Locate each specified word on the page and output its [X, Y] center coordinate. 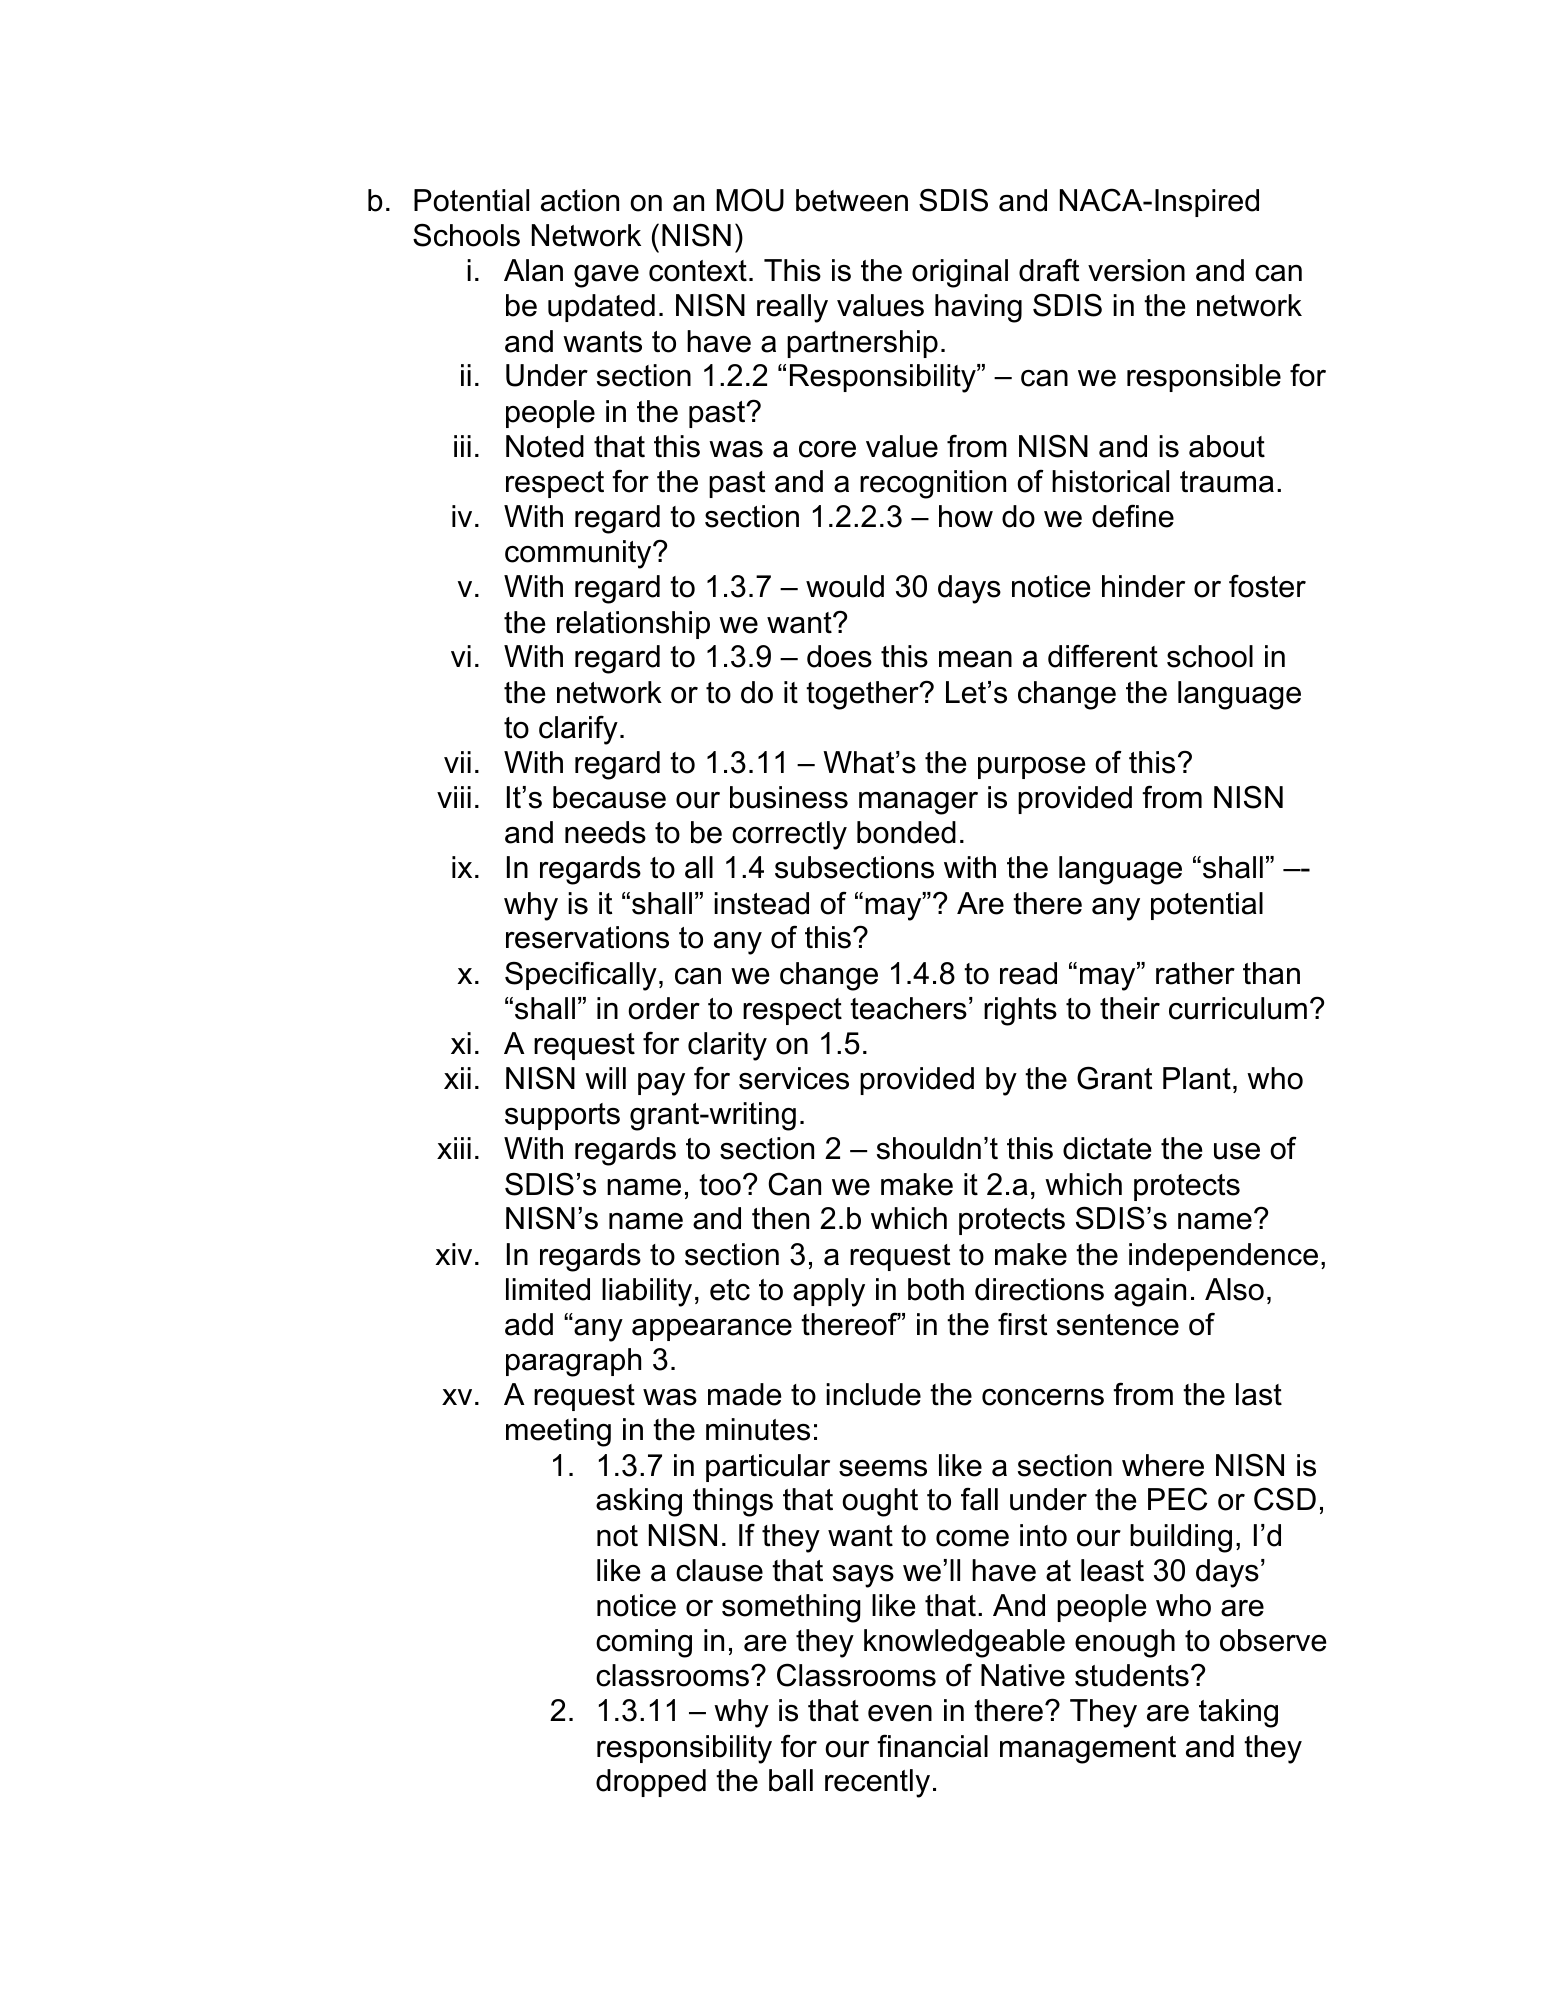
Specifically [581, 976]
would [845, 586]
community [579, 554]
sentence [1118, 1325]
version [1136, 270]
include [873, 1394]
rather [1195, 973]
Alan [533, 270]
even [900, 1713]
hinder [1143, 586]
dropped [651, 1783]
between [852, 200]
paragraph [573, 1362]
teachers [908, 1008]
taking [1238, 1713]
